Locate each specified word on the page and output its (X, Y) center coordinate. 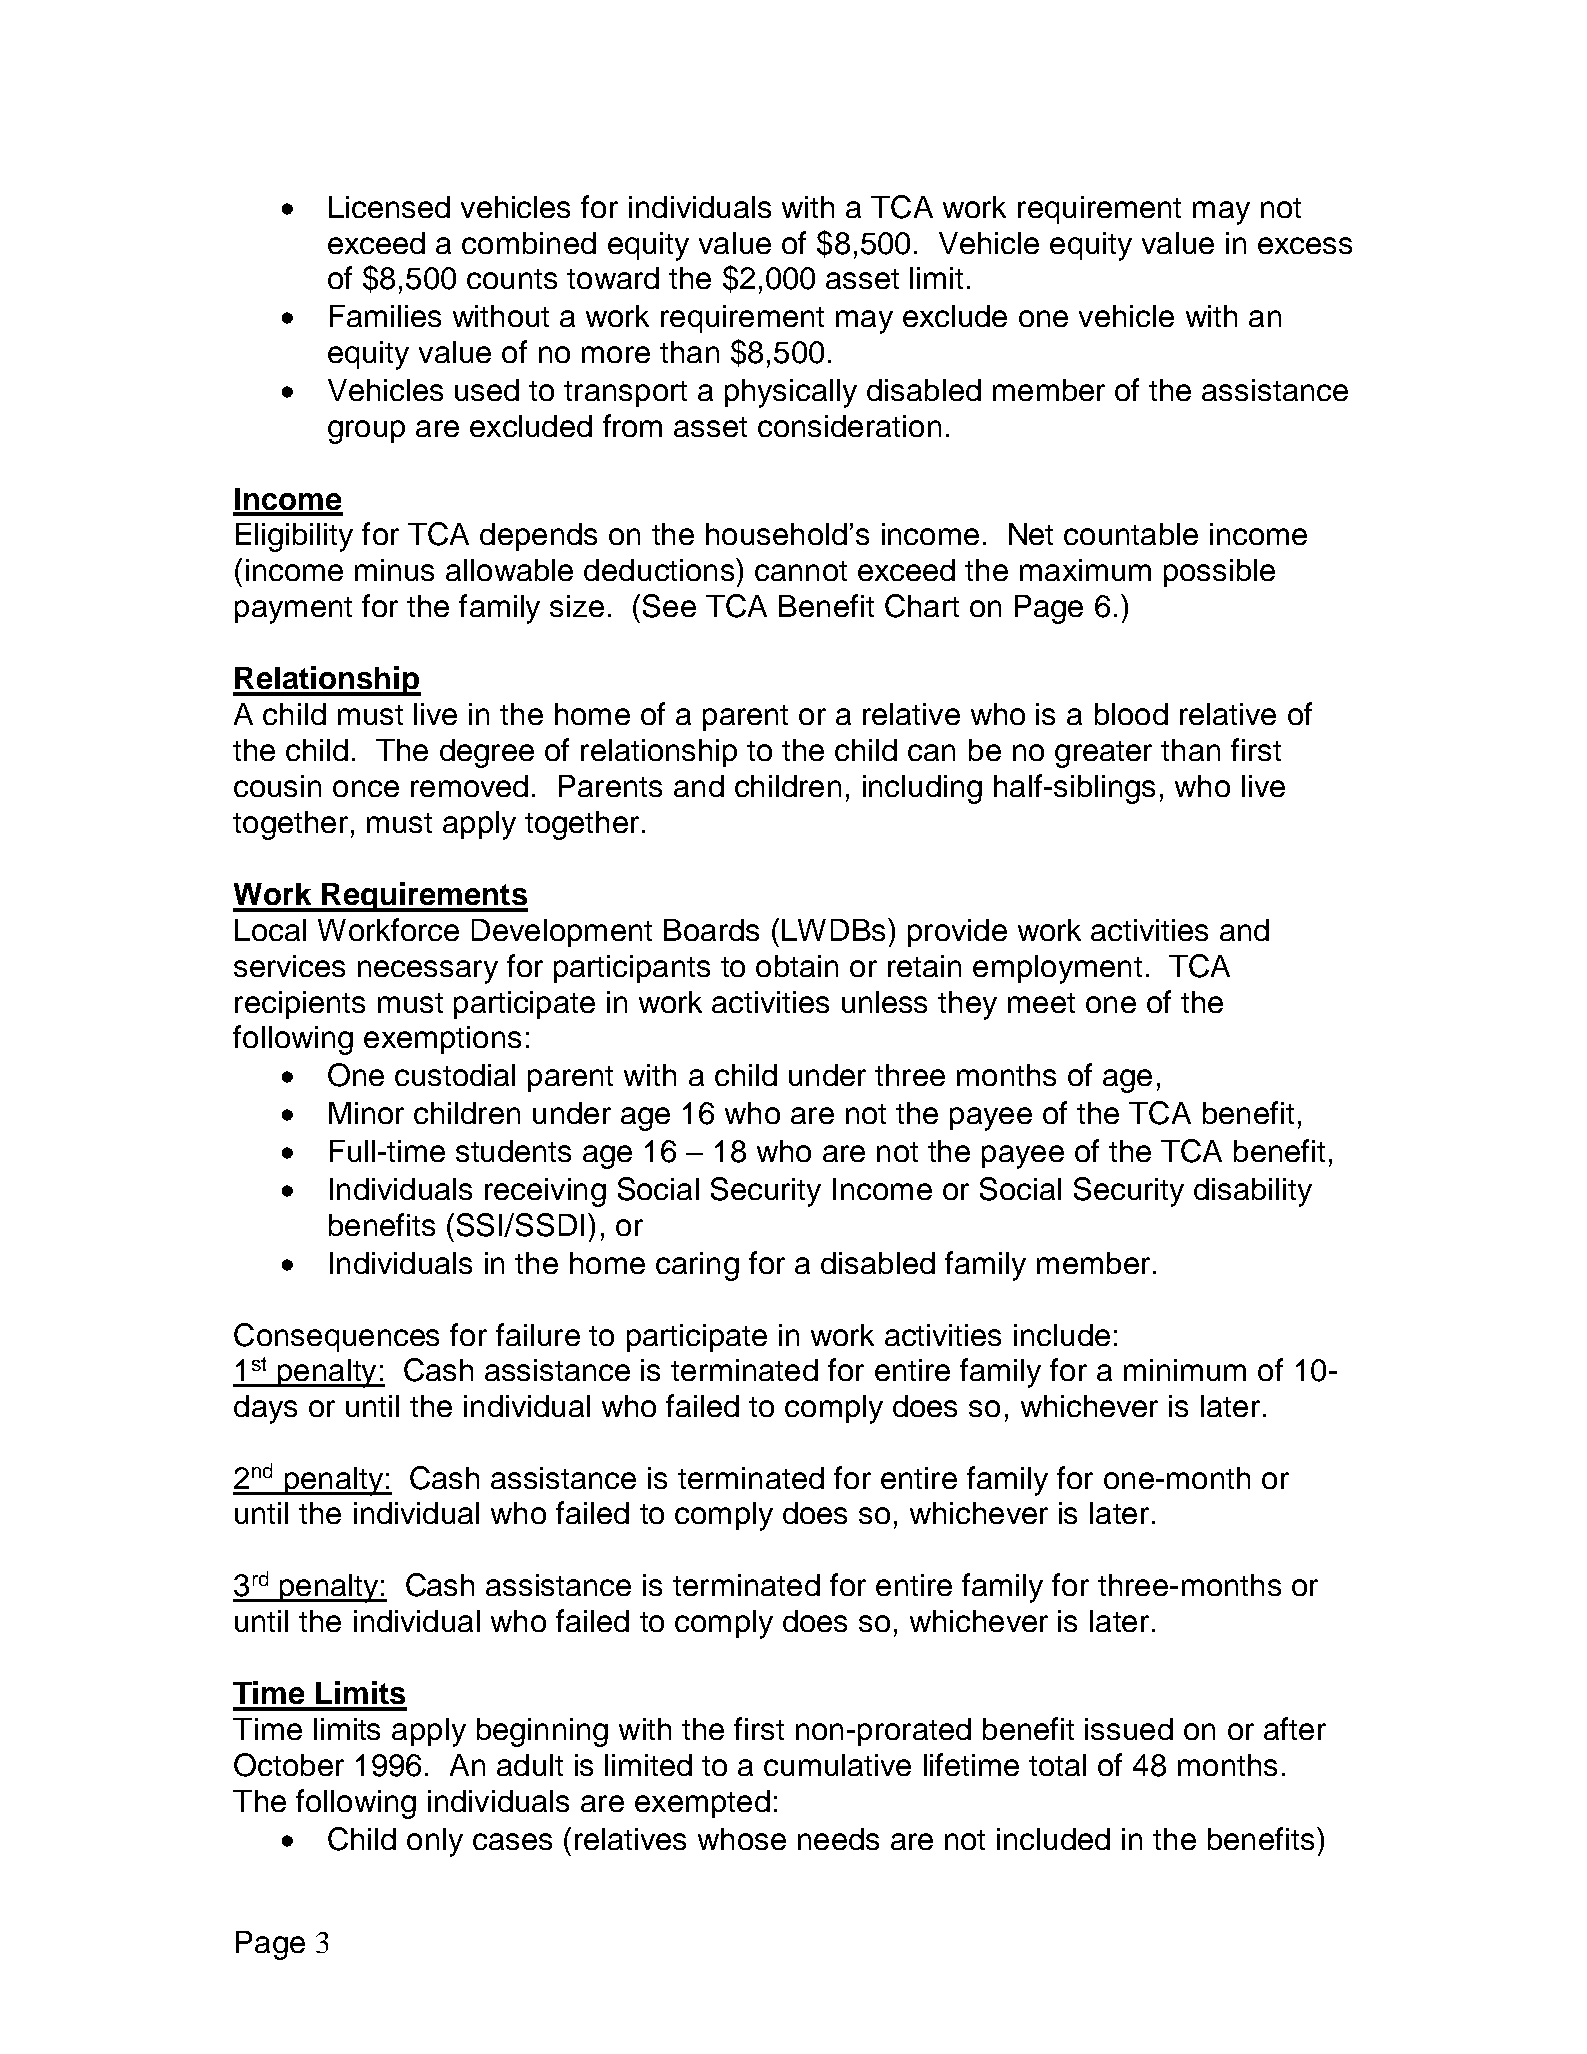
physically (791, 393)
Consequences (336, 1337)
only (435, 1842)
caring (697, 1266)
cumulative (837, 1765)
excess (1305, 245)
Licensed (389, 207)
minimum (1185, 1370)
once (366, 788)
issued (1129, 1729)
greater (1103, 754)
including (922, 789)
